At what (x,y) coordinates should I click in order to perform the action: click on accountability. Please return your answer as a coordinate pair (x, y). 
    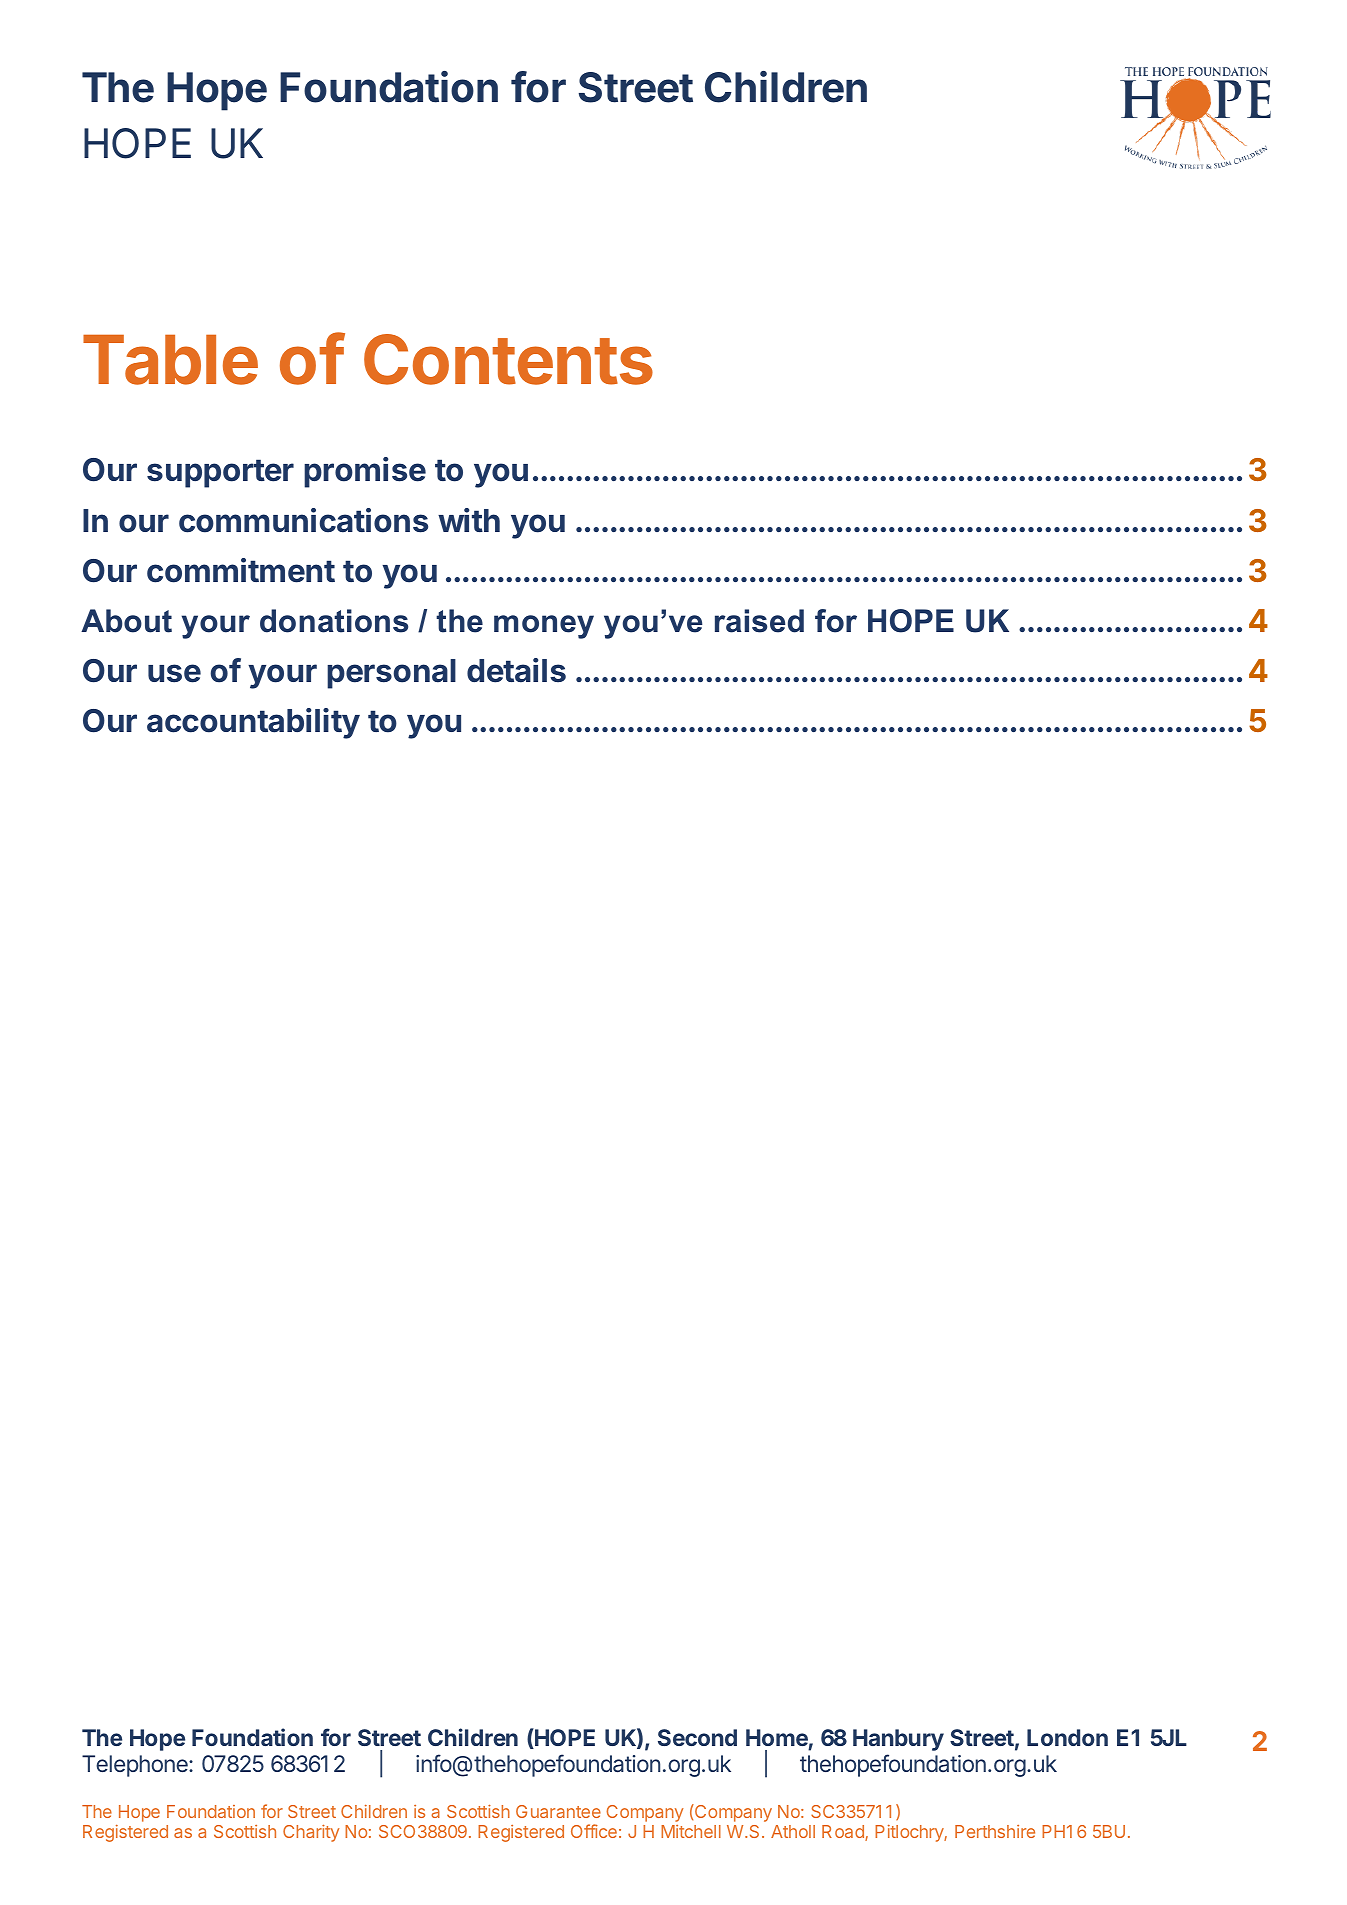
    Looking at the image, I should click on (253, 723).
